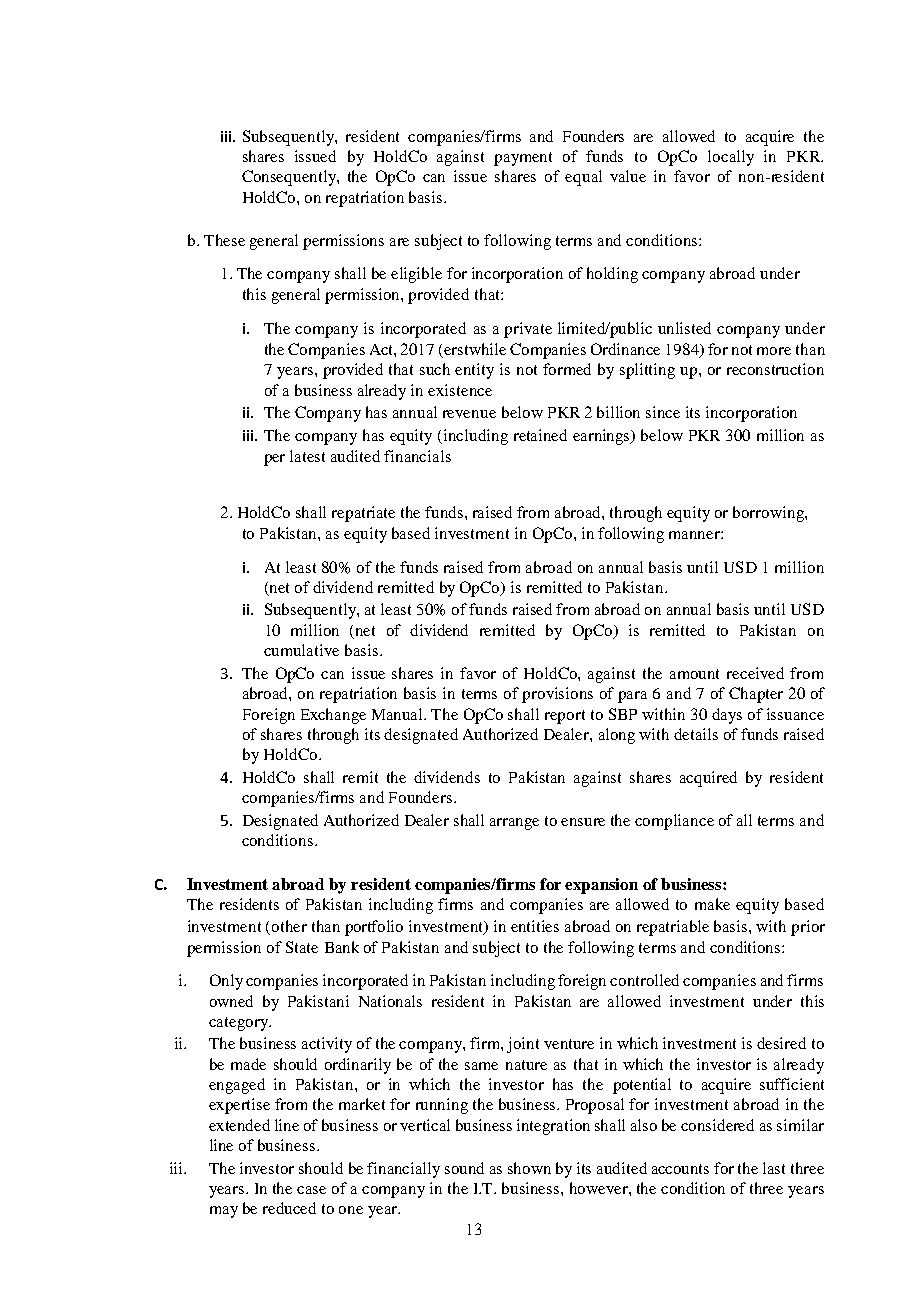 The height and width of the image is (1309, 924). What do you see at coordinates (663, 412) in the image?
I see `since` at bounding box center [663, 412].
